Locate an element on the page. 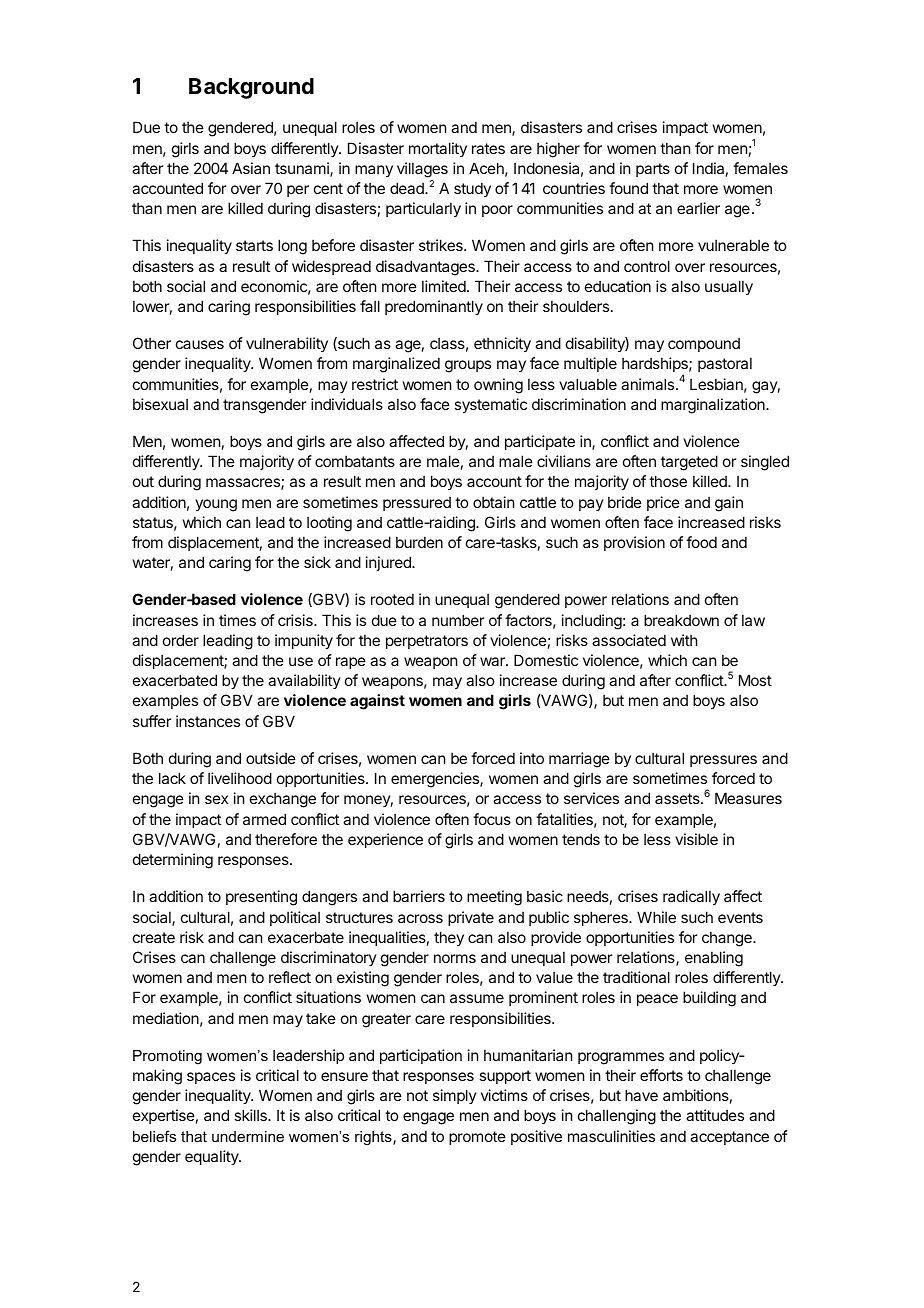  order is located at coordinates (181, 640).
